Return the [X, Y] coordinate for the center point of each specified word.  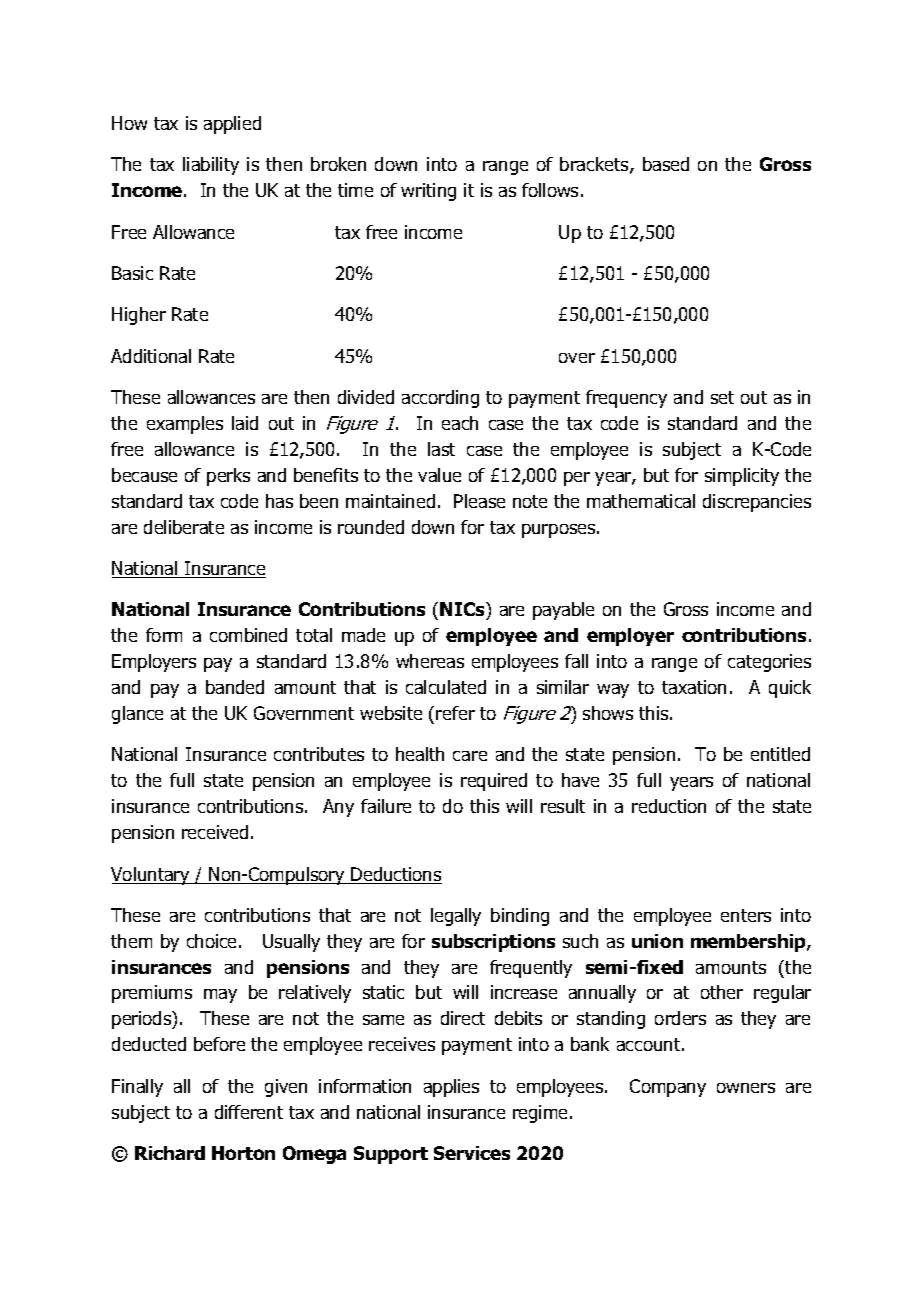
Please [479, 501]
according [440, 399]
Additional [151, 356]
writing [428, 192]
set [722, 397]
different [249, 1112]
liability [211, 166]
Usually [291, 943]
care [470, 756]
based [666, 164]
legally [456, 917]
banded [235, 687]
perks [228, 477]
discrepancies [757, 503]
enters [746, 915]
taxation [694, 687]
